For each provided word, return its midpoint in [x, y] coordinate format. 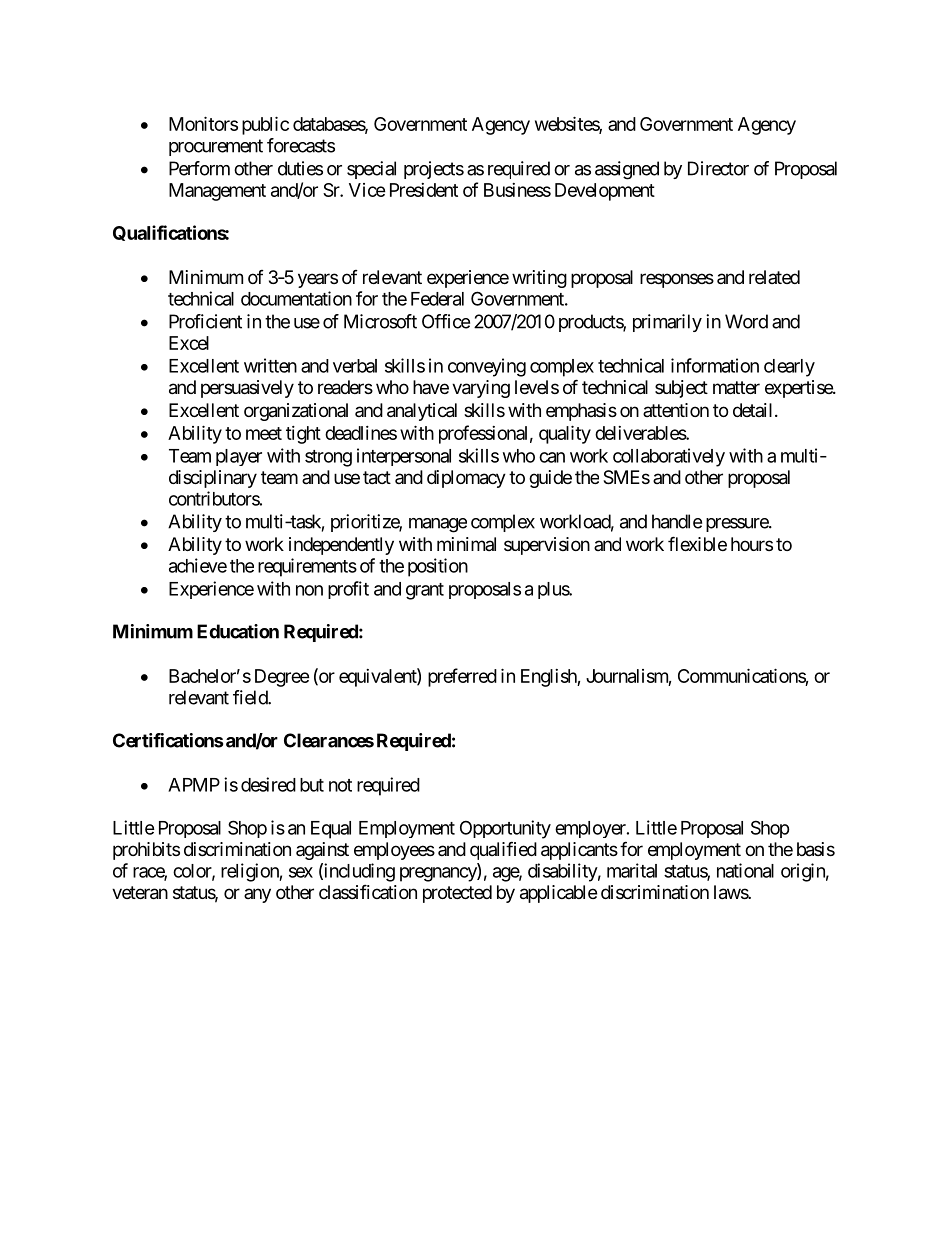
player [239, 457]
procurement [216, 147]
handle [677, 521]
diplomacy [466, 479]
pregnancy [439, 874]
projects [434, 170]
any [257, 895]
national [745, 870]
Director [718, 168]
